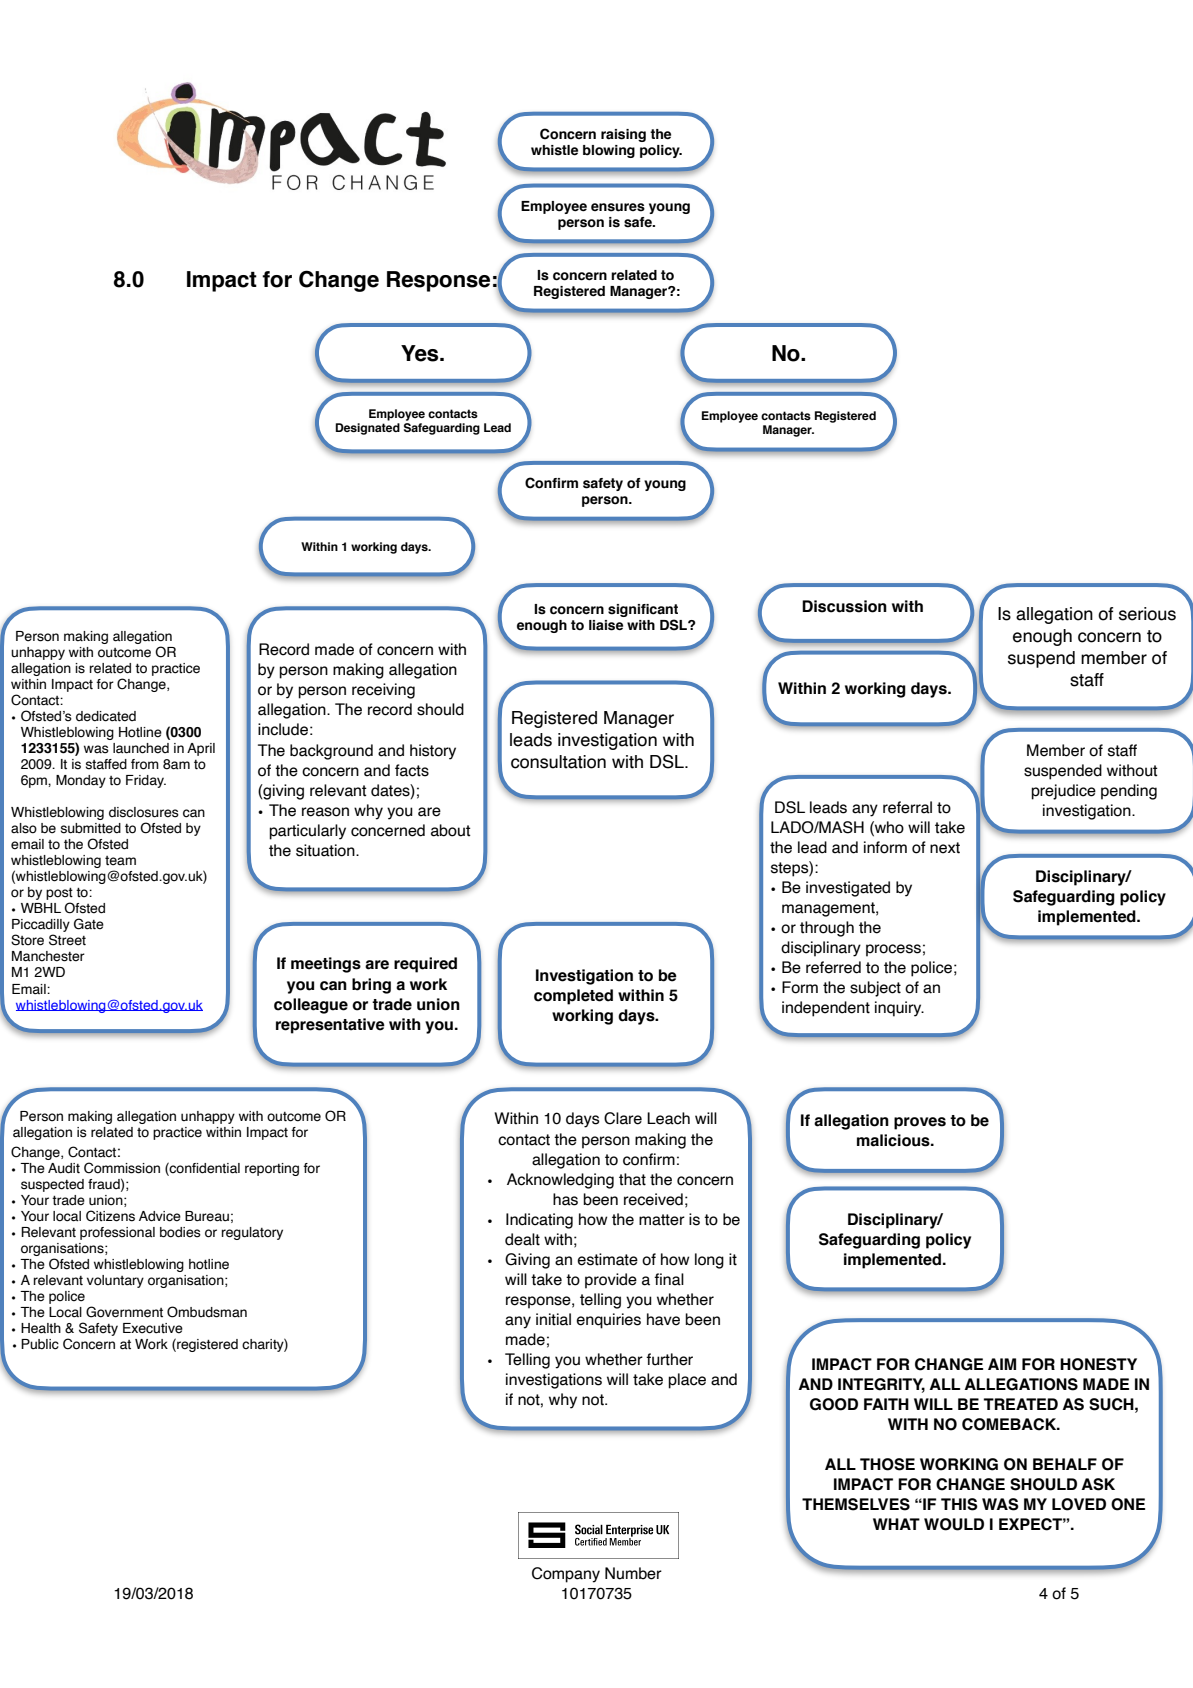  I want to click on serious, so click(1147, 614).
